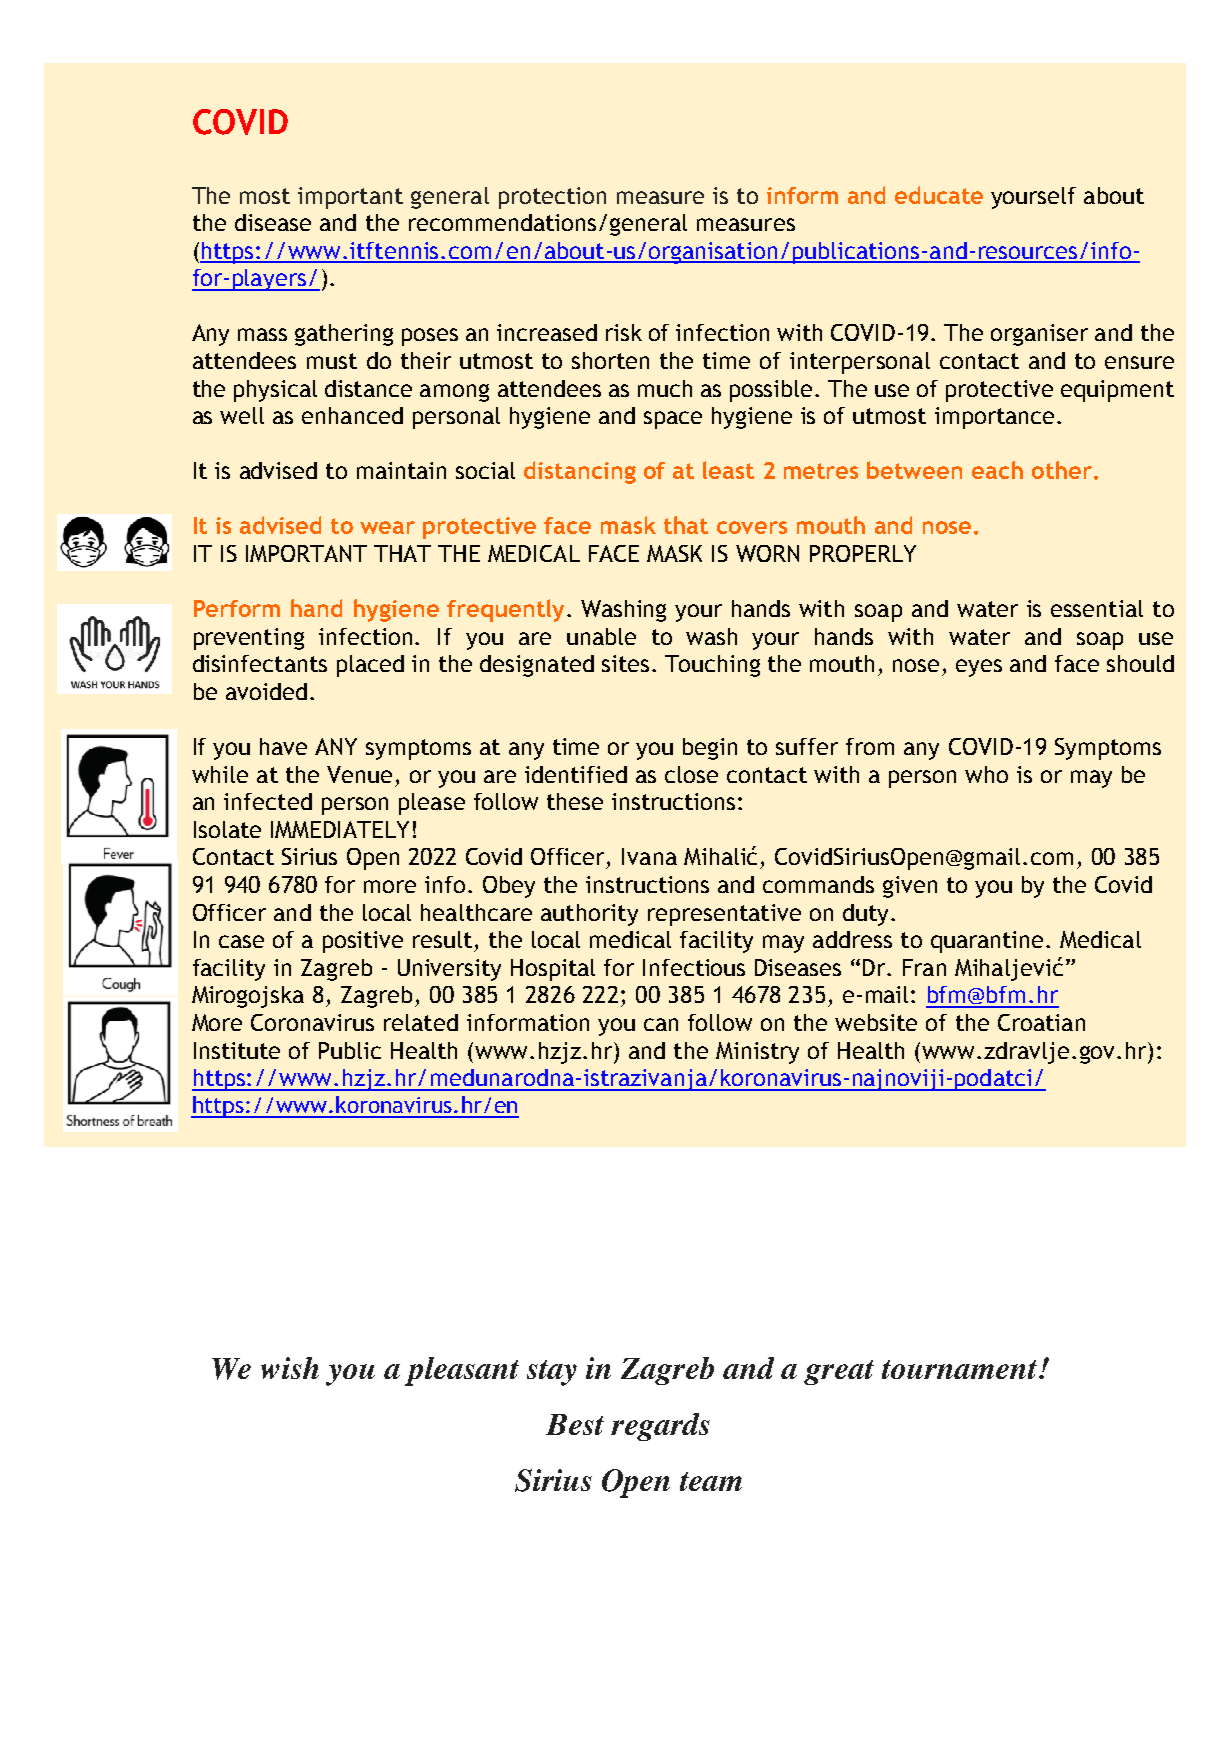  I want to click on who, so click(986, 774).
